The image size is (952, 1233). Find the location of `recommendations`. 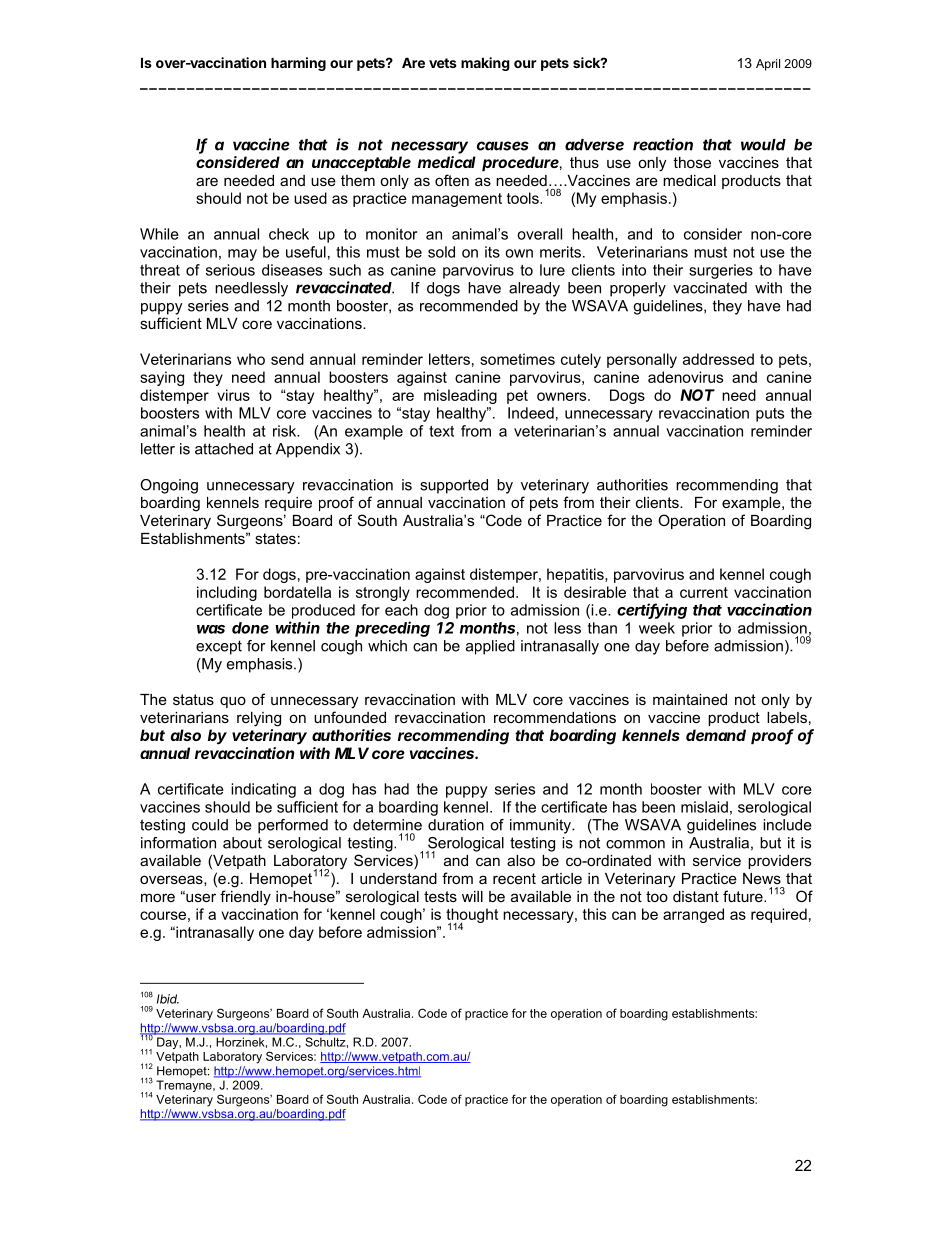

recommendations is located at coordinates (555, 717).
